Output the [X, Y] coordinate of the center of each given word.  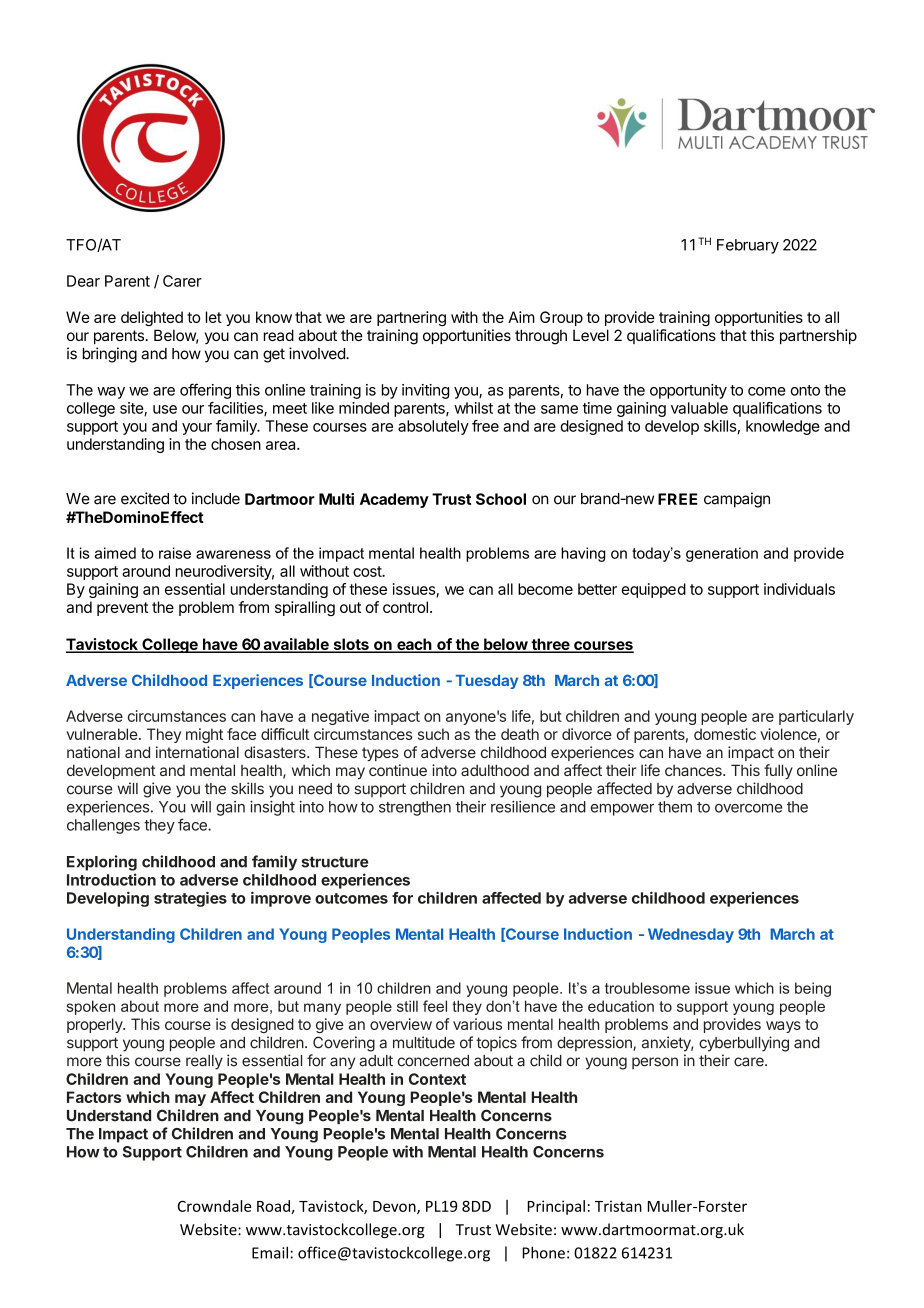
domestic [725, 734]
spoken [90, 1007]
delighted [152, 318]
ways [783, 1027]
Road [274, 1207]
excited [145, 498]
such [433, 734]
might [204, 735]
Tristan [618, 1206]
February [748, 246]
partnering [411, 318]
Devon [395, 1207]
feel [435, 1006]
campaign [737, 500]
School [501, 499]
